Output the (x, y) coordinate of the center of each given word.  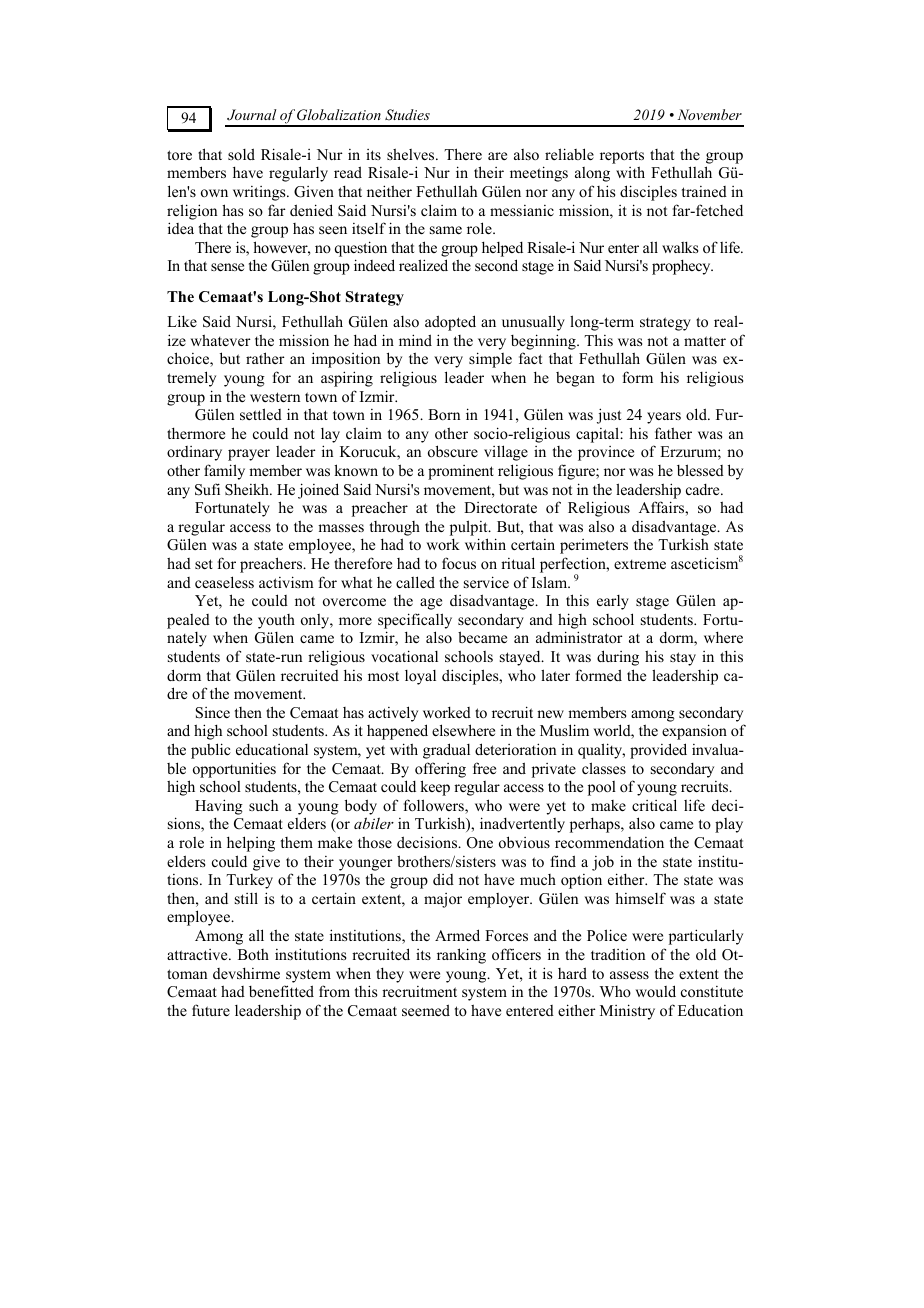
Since (213, 713)
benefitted (281, 991)
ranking (461, 956)
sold (241, 154)
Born (444, 414)
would (656, 991)
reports (622, 157)
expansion (694, 732)
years (664, 418)
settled (261, 414)
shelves (412, 154)
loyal (420, 677)
